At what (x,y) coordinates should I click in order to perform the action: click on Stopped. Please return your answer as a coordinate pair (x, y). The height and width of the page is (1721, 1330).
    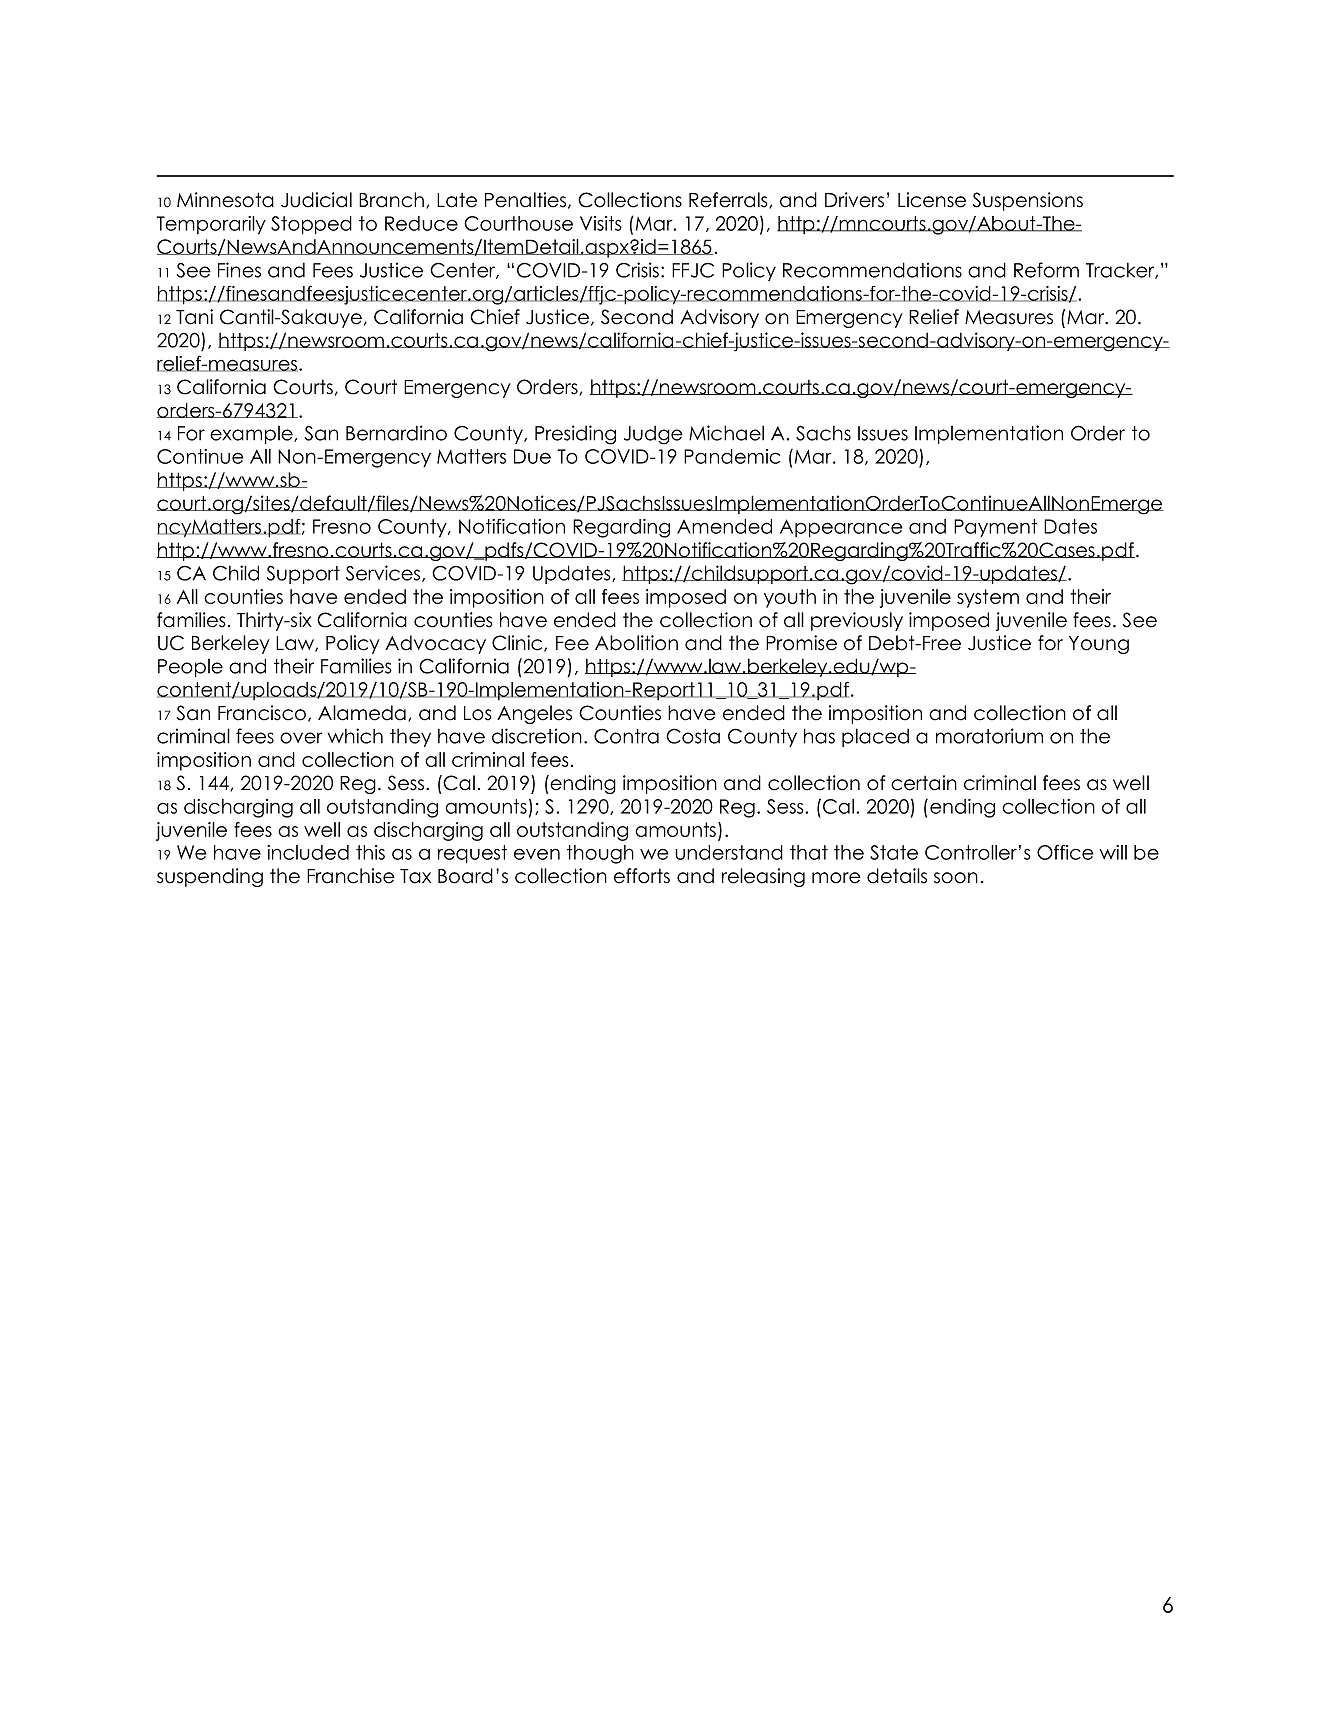
    Looking at the image, I should click on (311, 225).
